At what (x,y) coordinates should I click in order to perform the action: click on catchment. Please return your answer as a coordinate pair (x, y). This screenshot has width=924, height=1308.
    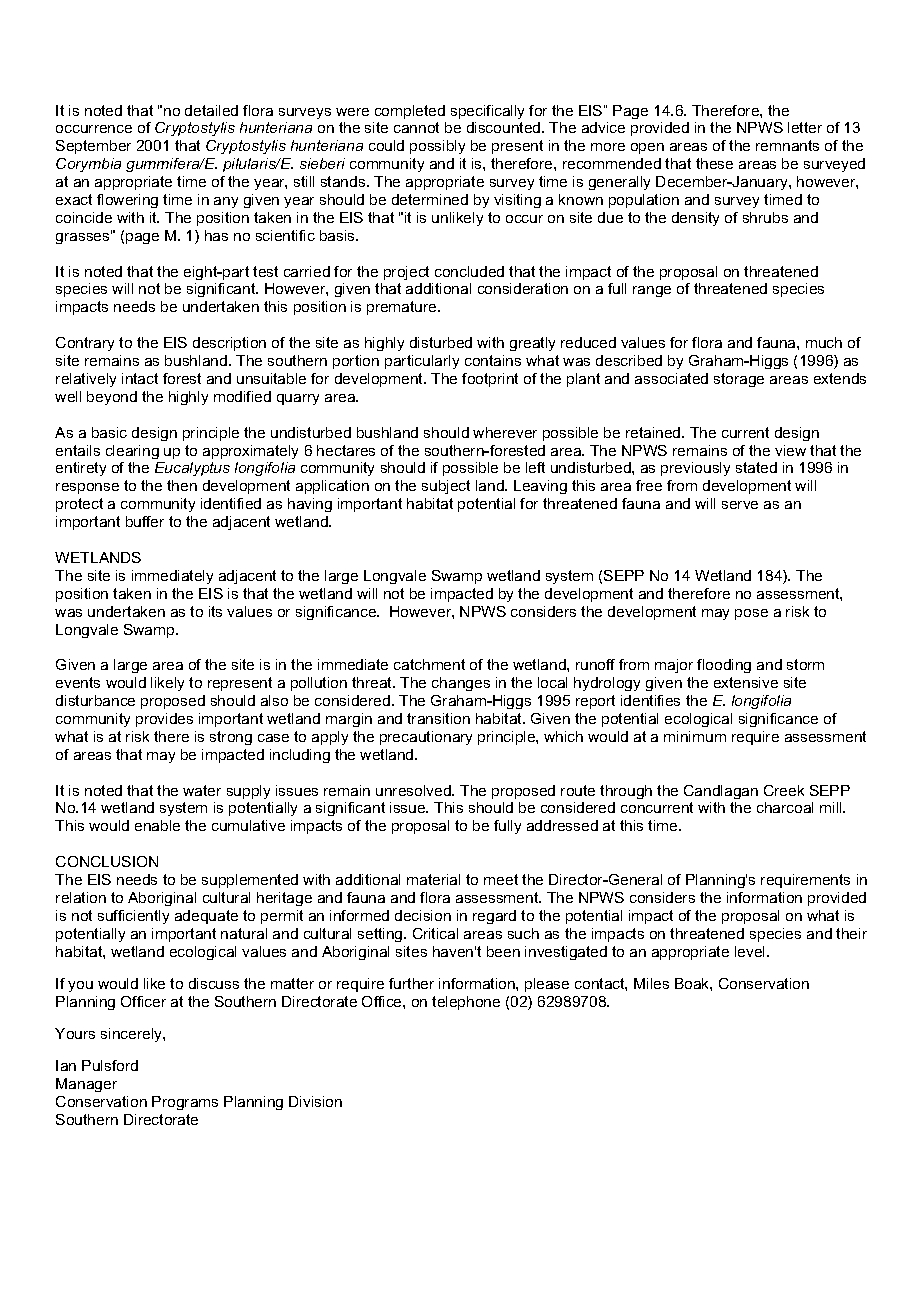
    Looking at the image, I should click on (429, 664).
